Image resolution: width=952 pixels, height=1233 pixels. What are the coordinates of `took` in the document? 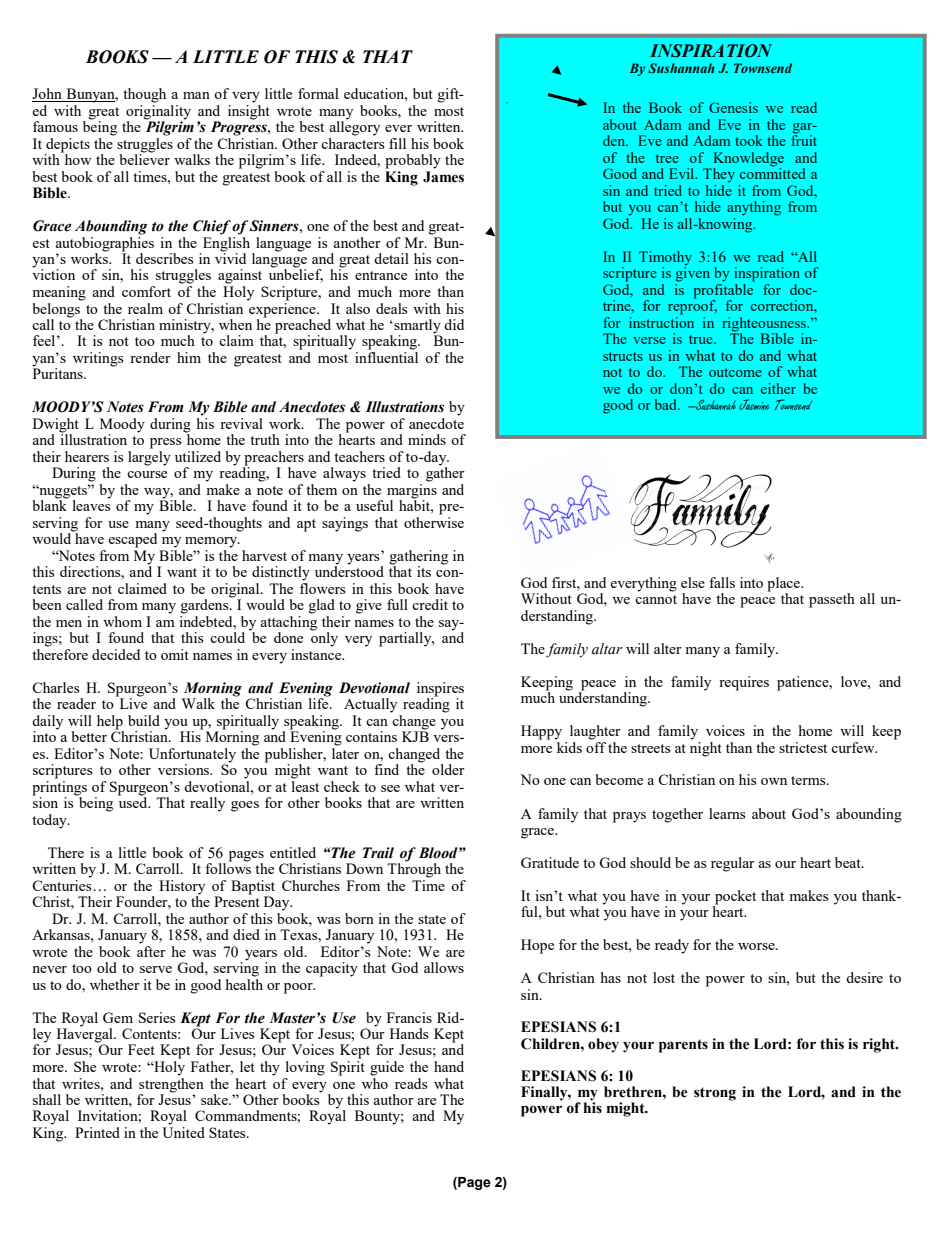 It's located at (749, 140).
